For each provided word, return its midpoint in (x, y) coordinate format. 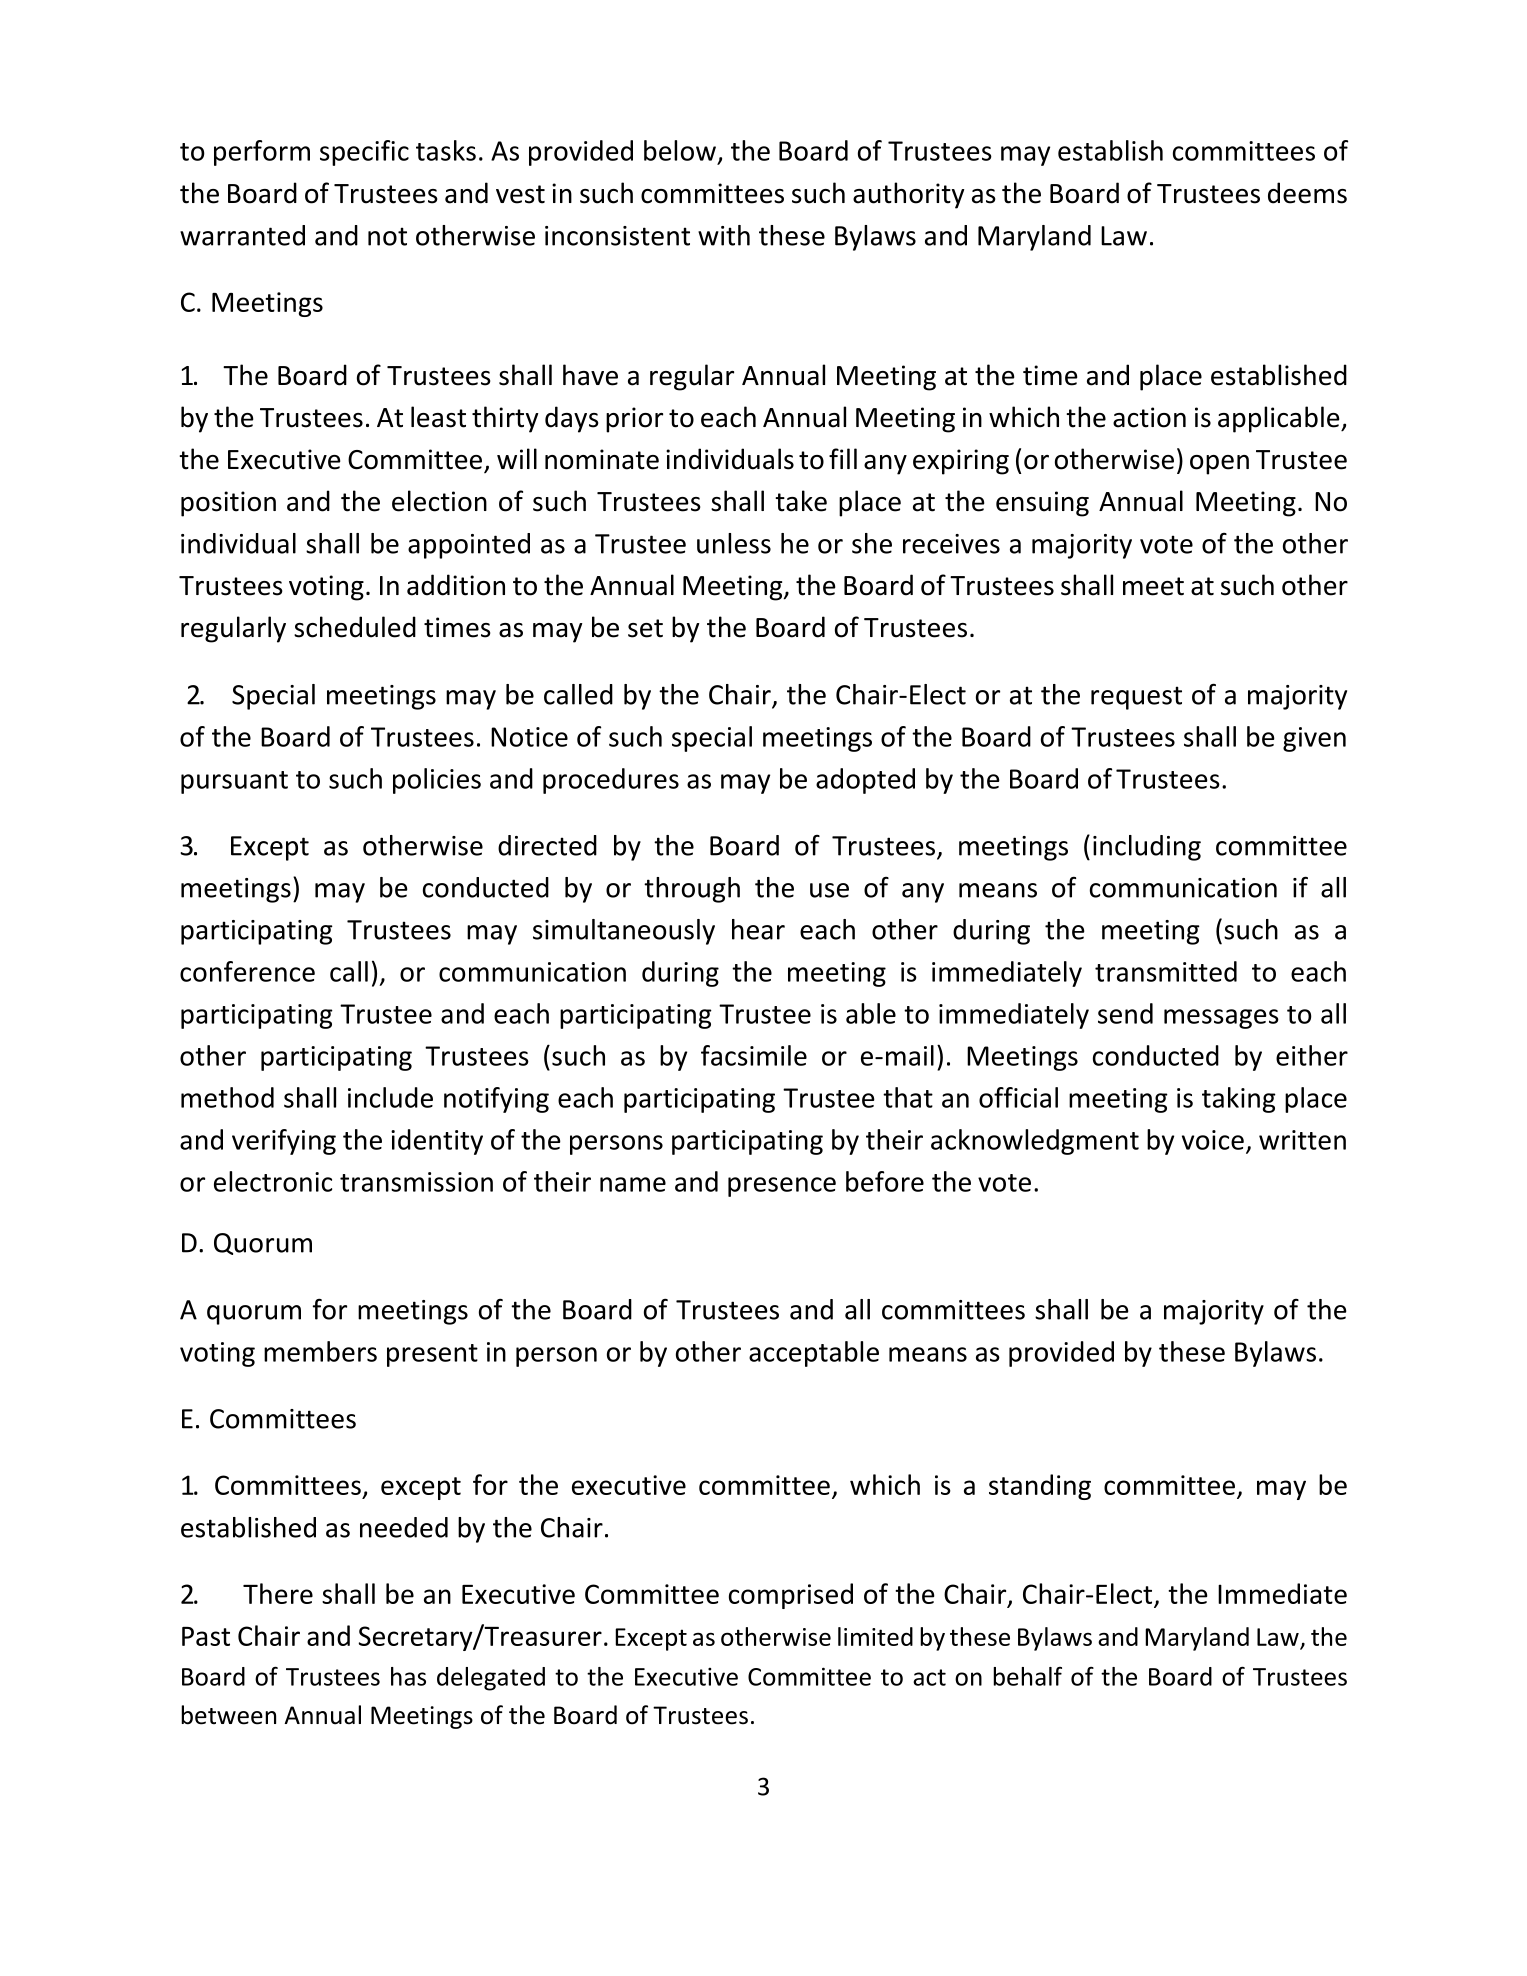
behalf (1027, 1676)
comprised (791, 1596)
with (724, 235)
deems (1307, 193)
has (408, 1676)
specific (364, 153)
